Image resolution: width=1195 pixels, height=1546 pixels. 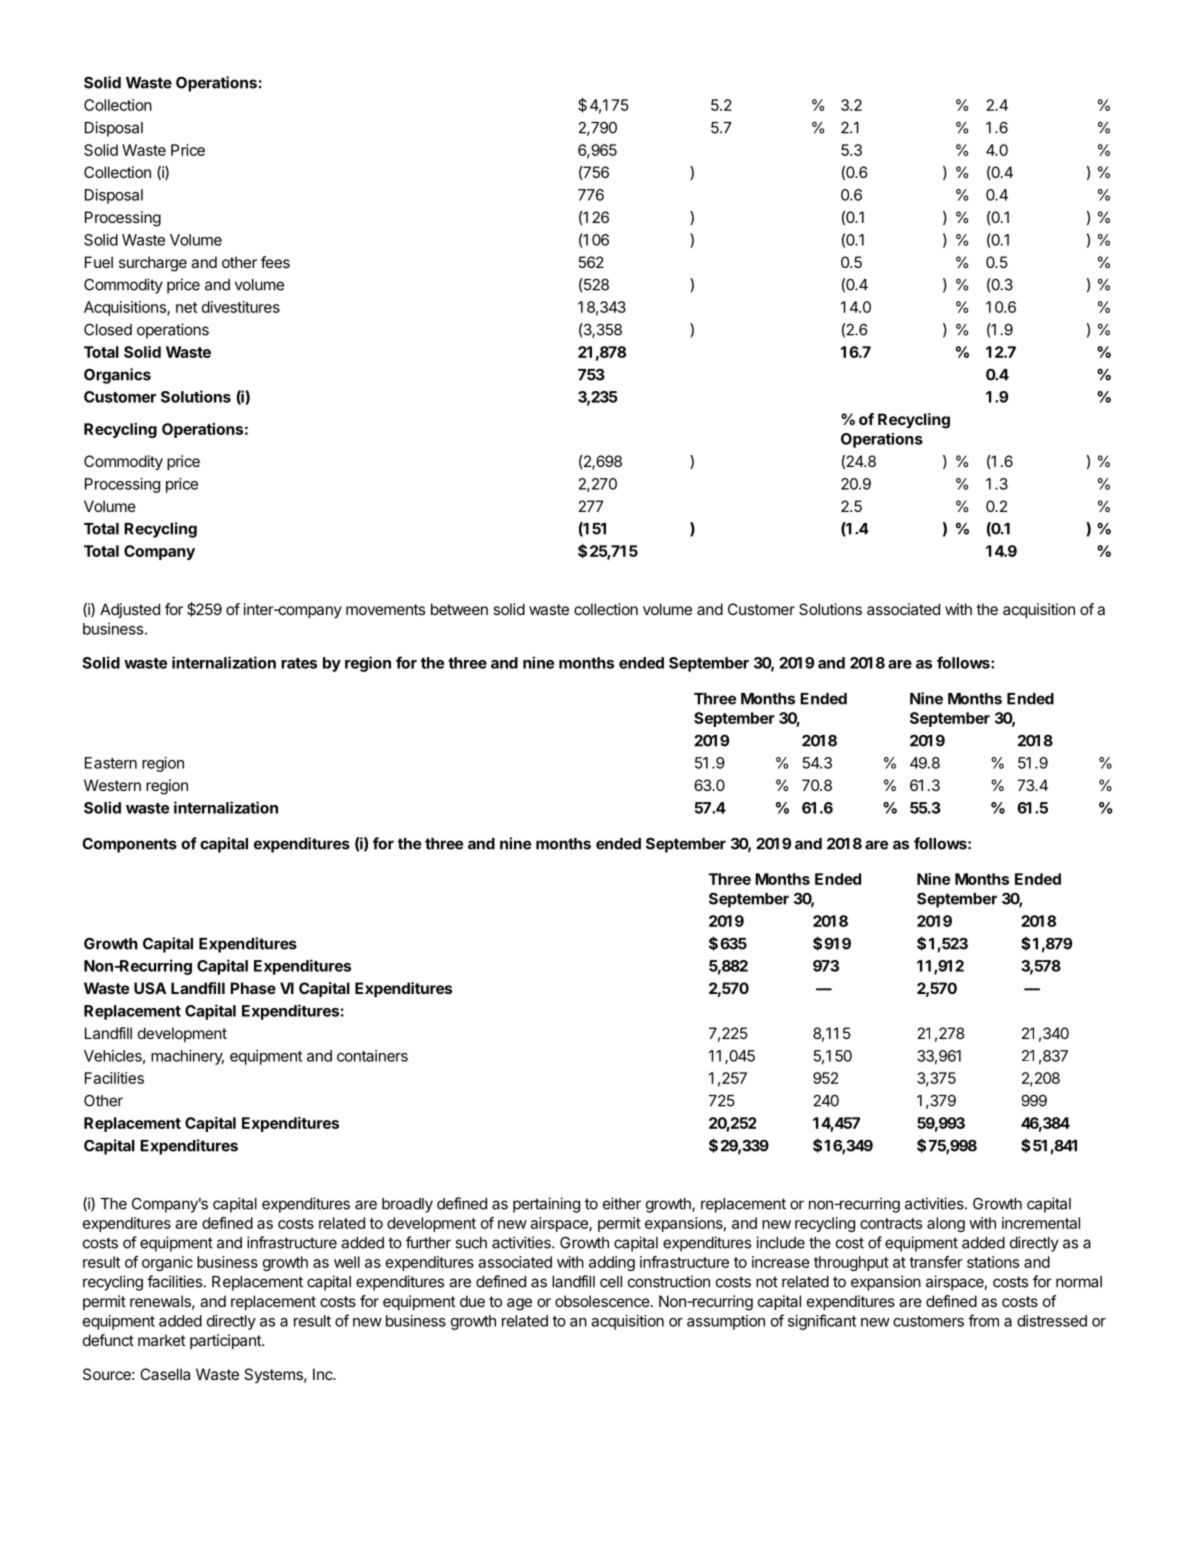 What do you see at coordinates (983, 1320) in the screenshot?
I see `from` at bounding box center [983, 1320].
